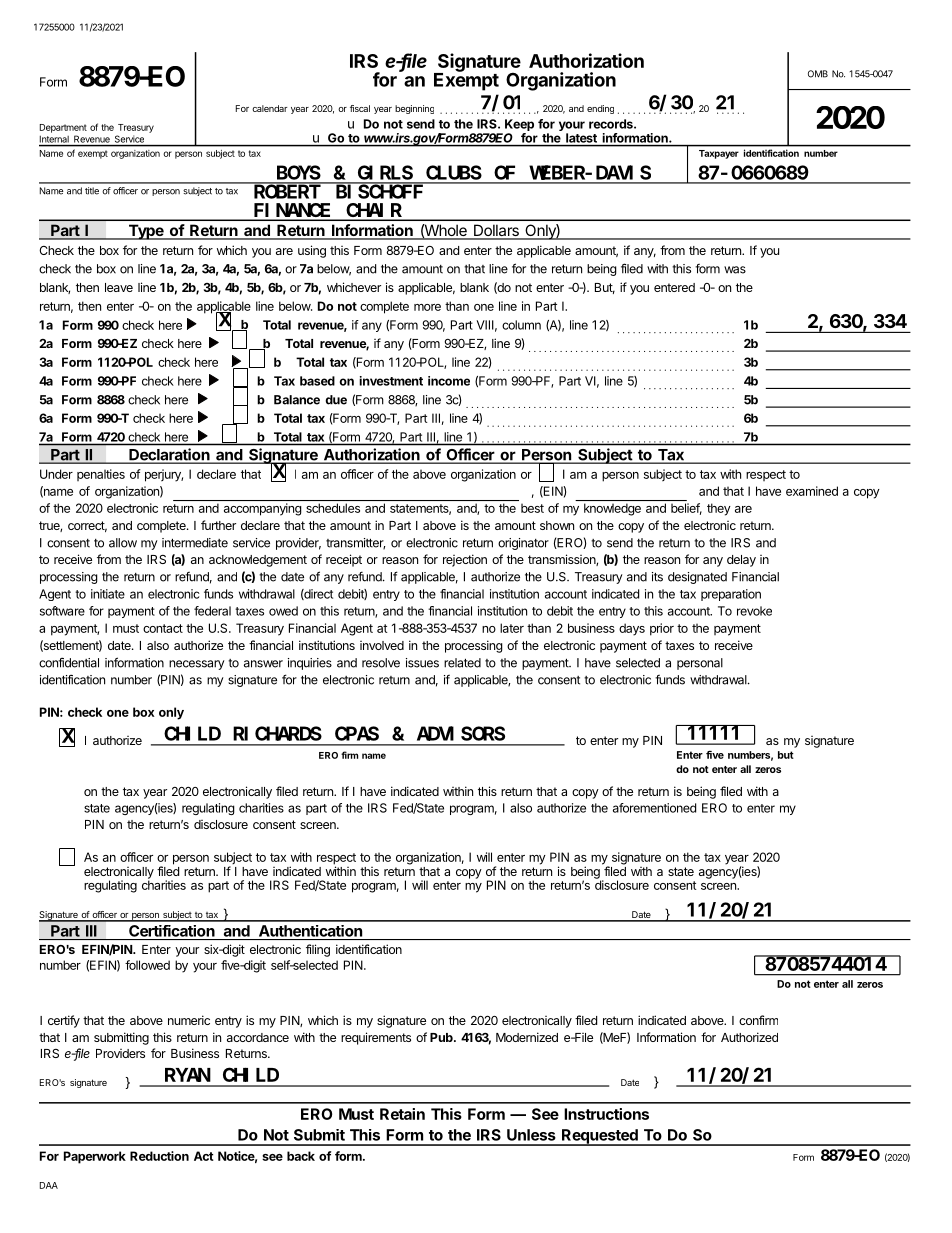 This image has width=952, height=1233. I want to click on penalties, so click(101, 475).
